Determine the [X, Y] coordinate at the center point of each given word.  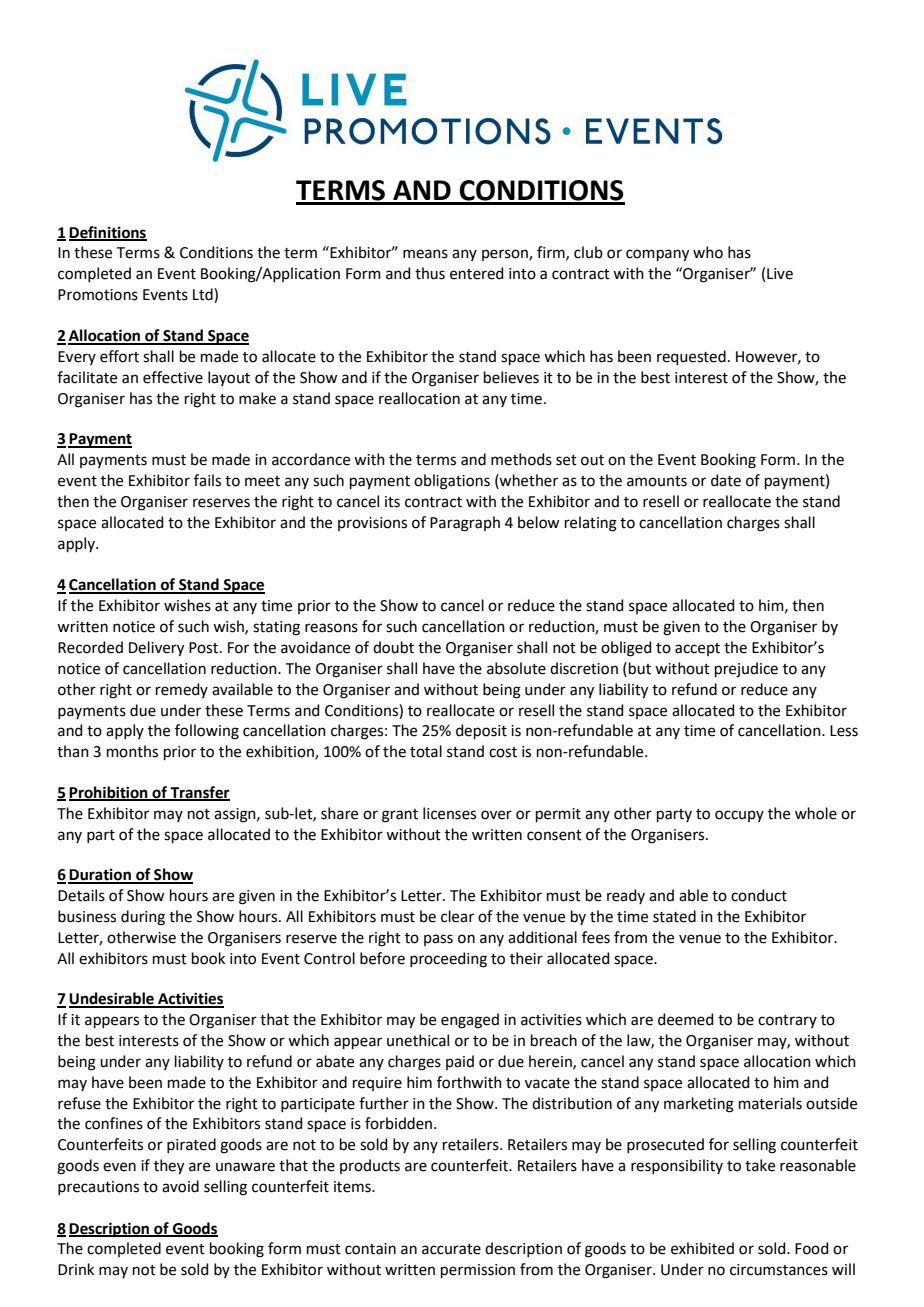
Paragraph [465, 524]
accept [697, 649]
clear [457, 916]
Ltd [204, 294]
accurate [451, 1249]
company [657, 255]
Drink [76, 1269]
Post [205, 648]
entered [477, 273]
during [143, 918]
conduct [759, 895]
